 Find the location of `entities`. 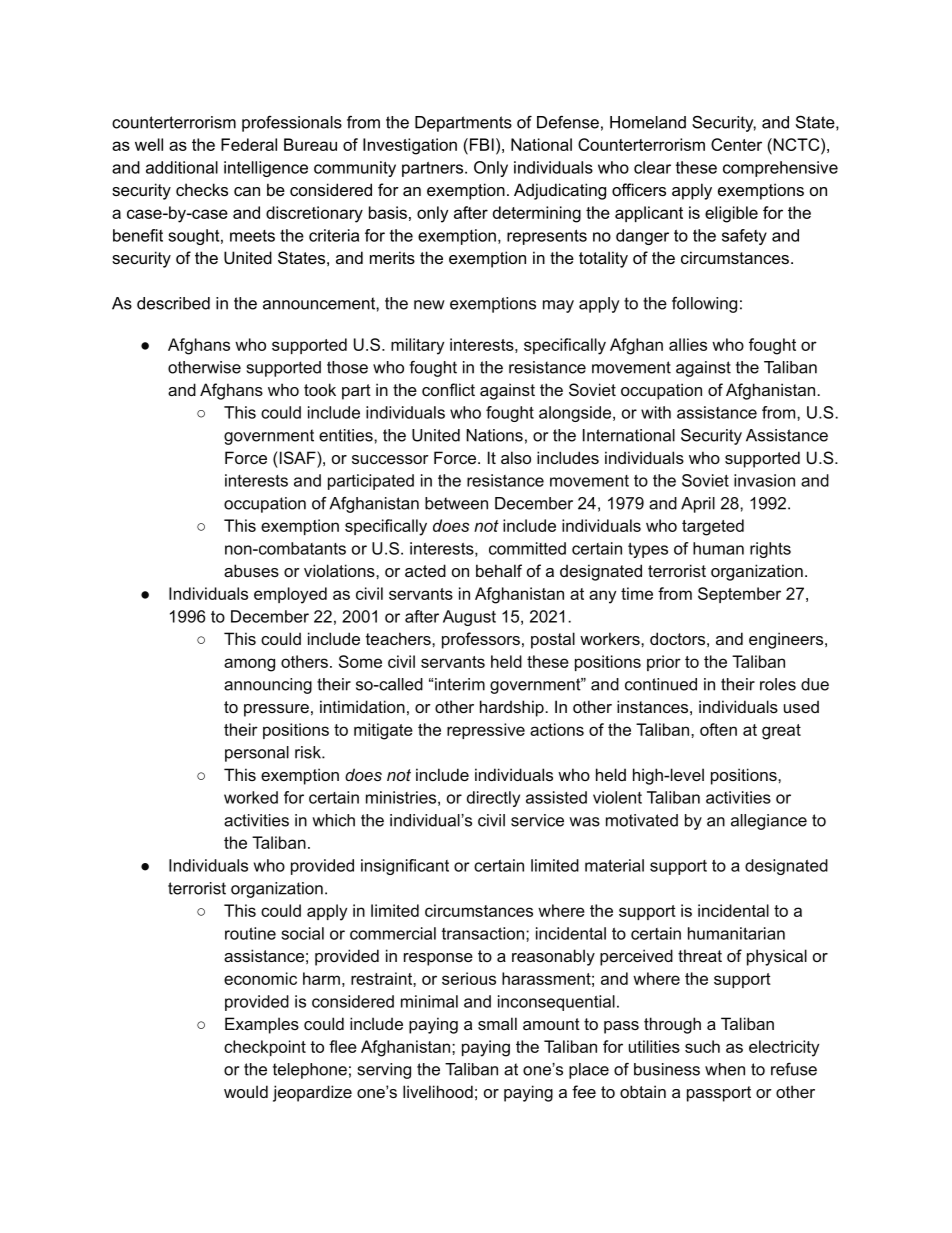

entities is located at coordinates (347, 435).
